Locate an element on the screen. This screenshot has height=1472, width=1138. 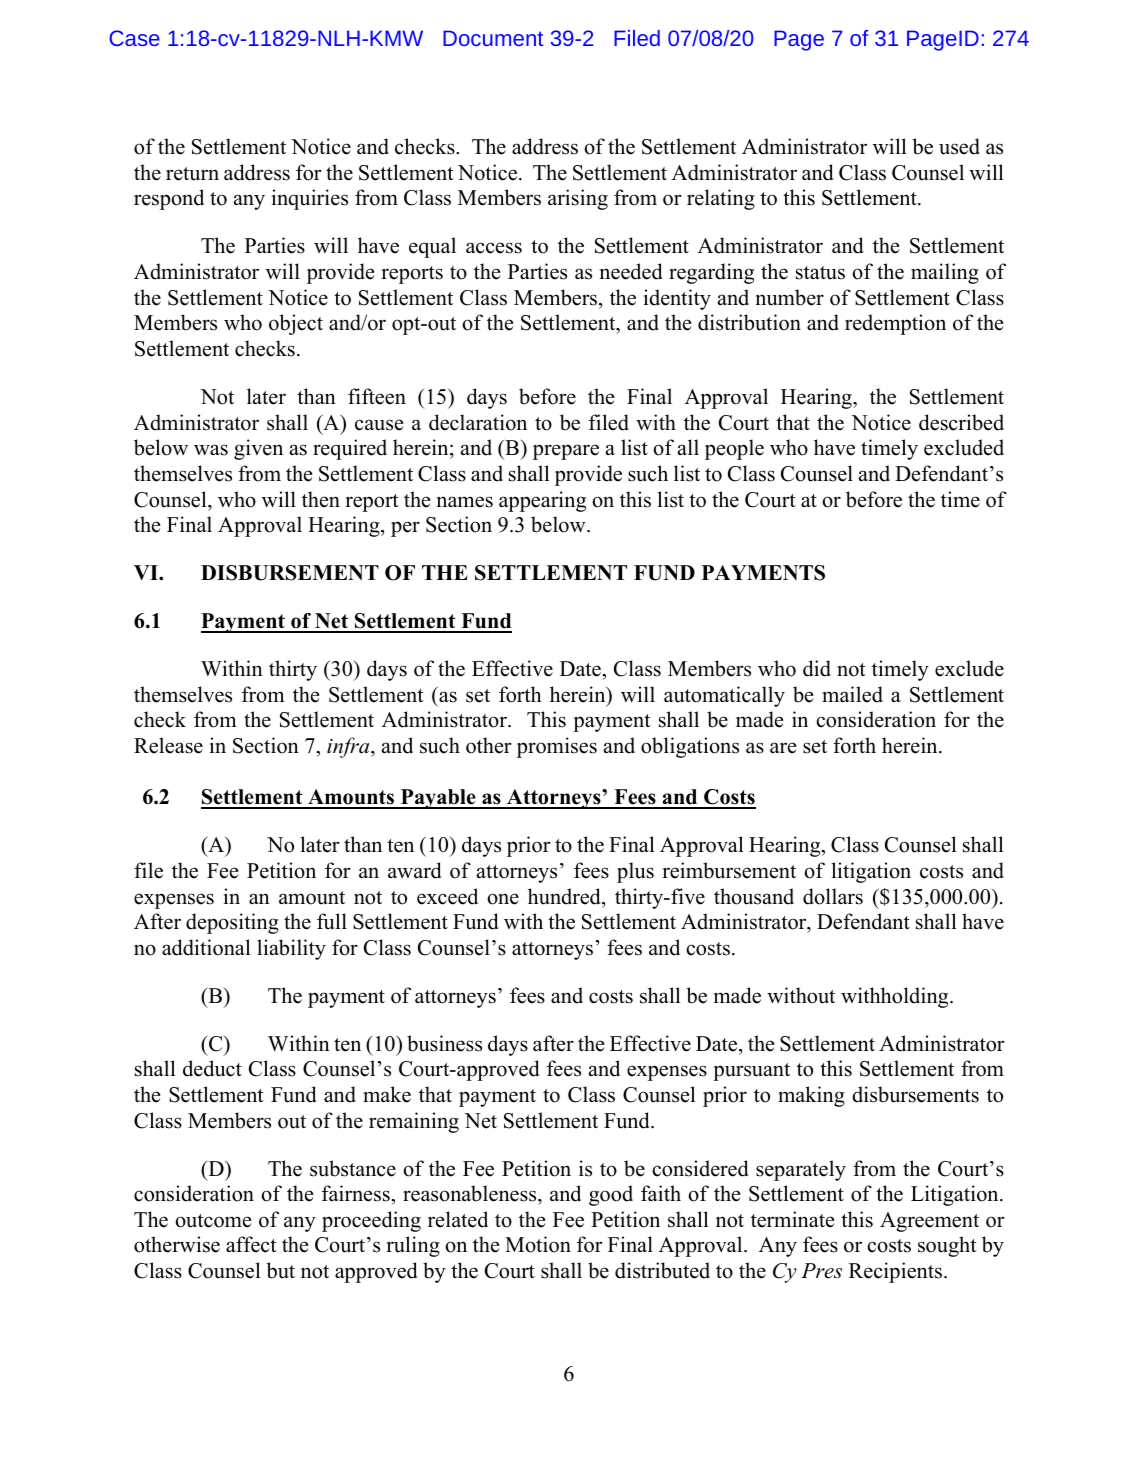
used is located at coordinates (959, 146).
